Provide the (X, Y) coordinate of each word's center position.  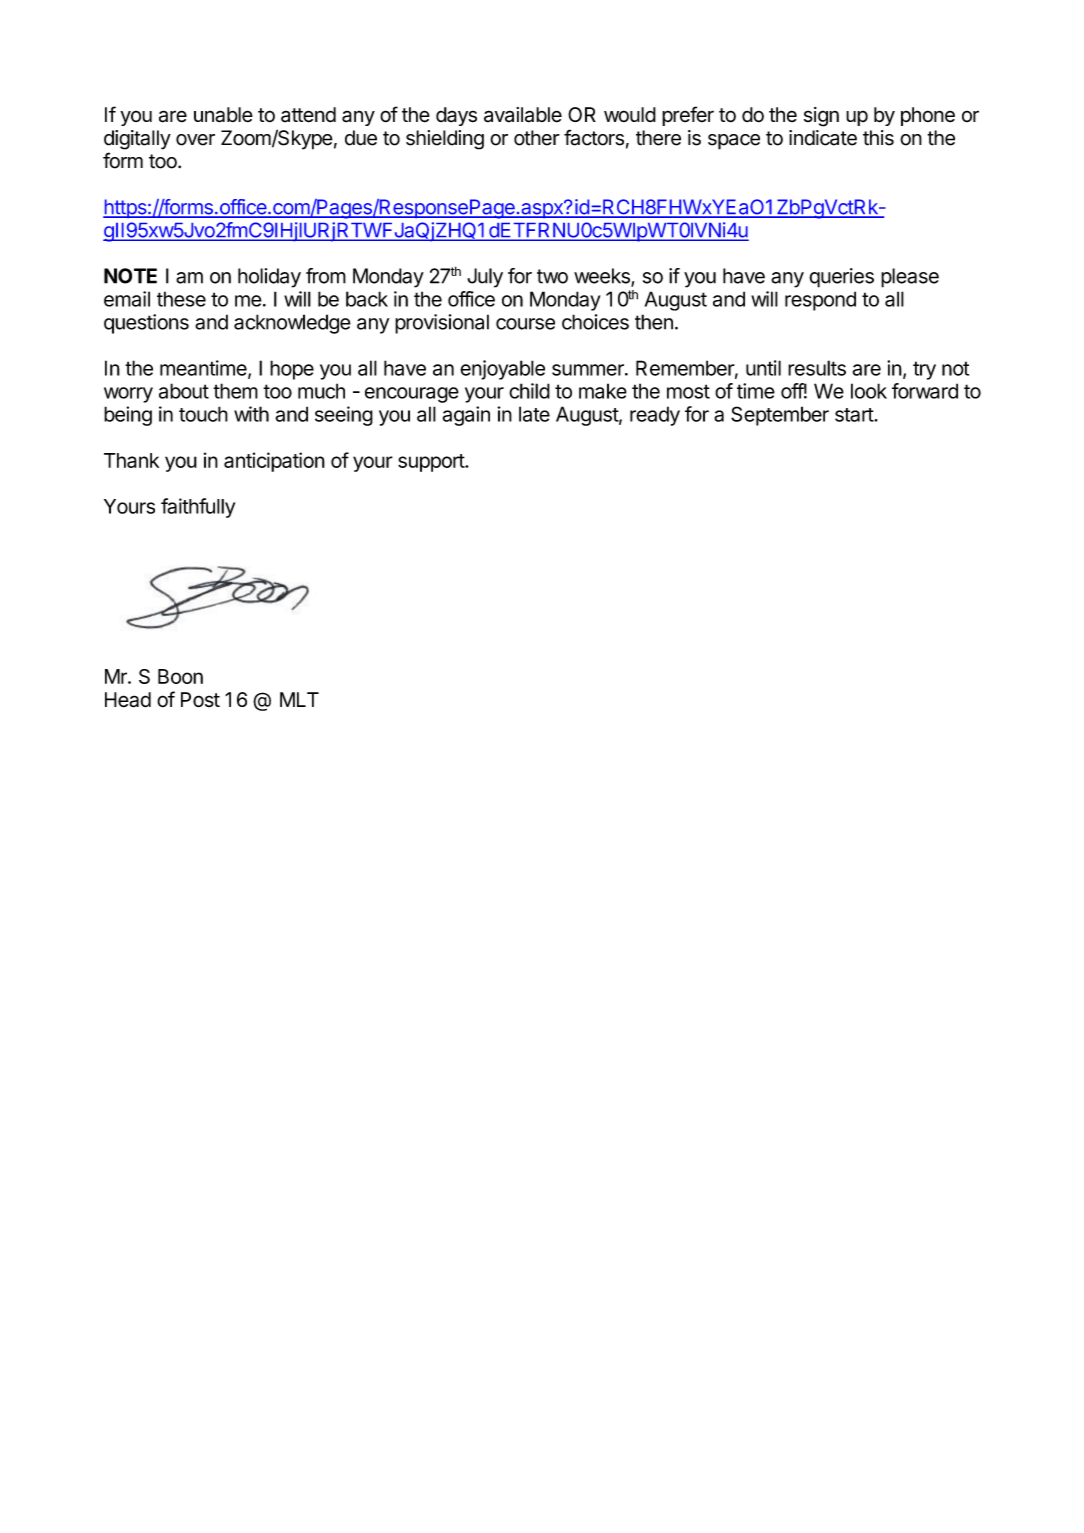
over (195, 140)
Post (200, 700)
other (537, 138)
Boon (180, 676)
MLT (299, 699)
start (855, 415)
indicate (823, 138)
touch (203, 414)
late (534, 414)
